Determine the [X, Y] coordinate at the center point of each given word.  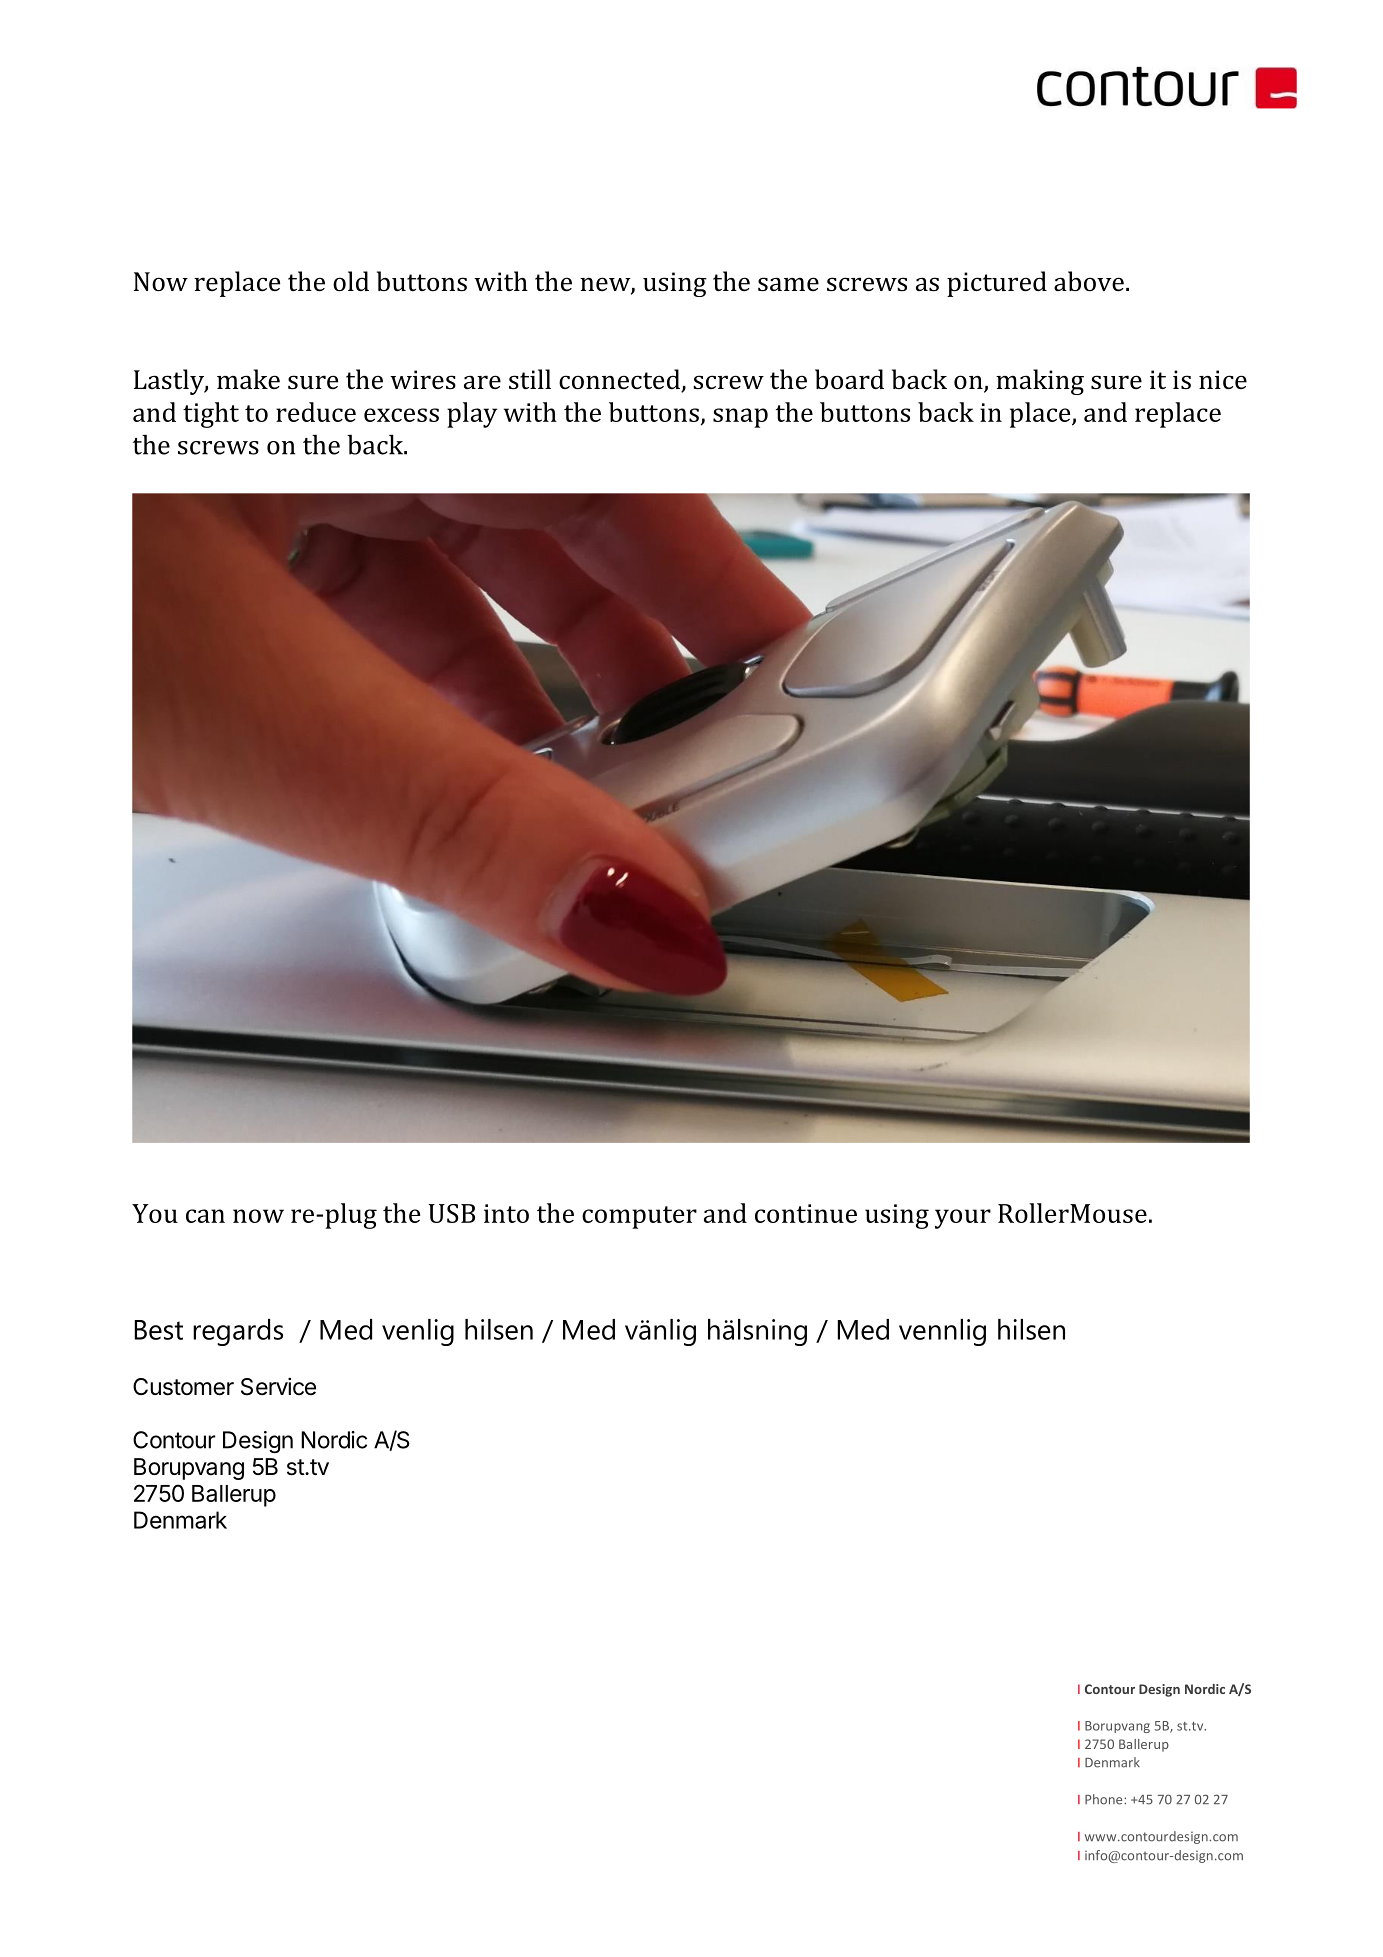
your [963, 1219]
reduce [316, 412]
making [1040, 382]
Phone [1105, 1799]
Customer [183, 1387]
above [1089, 281]
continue [806, 1213]
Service [278, 1386]
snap [740, 418]
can [205, 1216]
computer [639, 1217]
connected [620, 380]
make [248, 379]
